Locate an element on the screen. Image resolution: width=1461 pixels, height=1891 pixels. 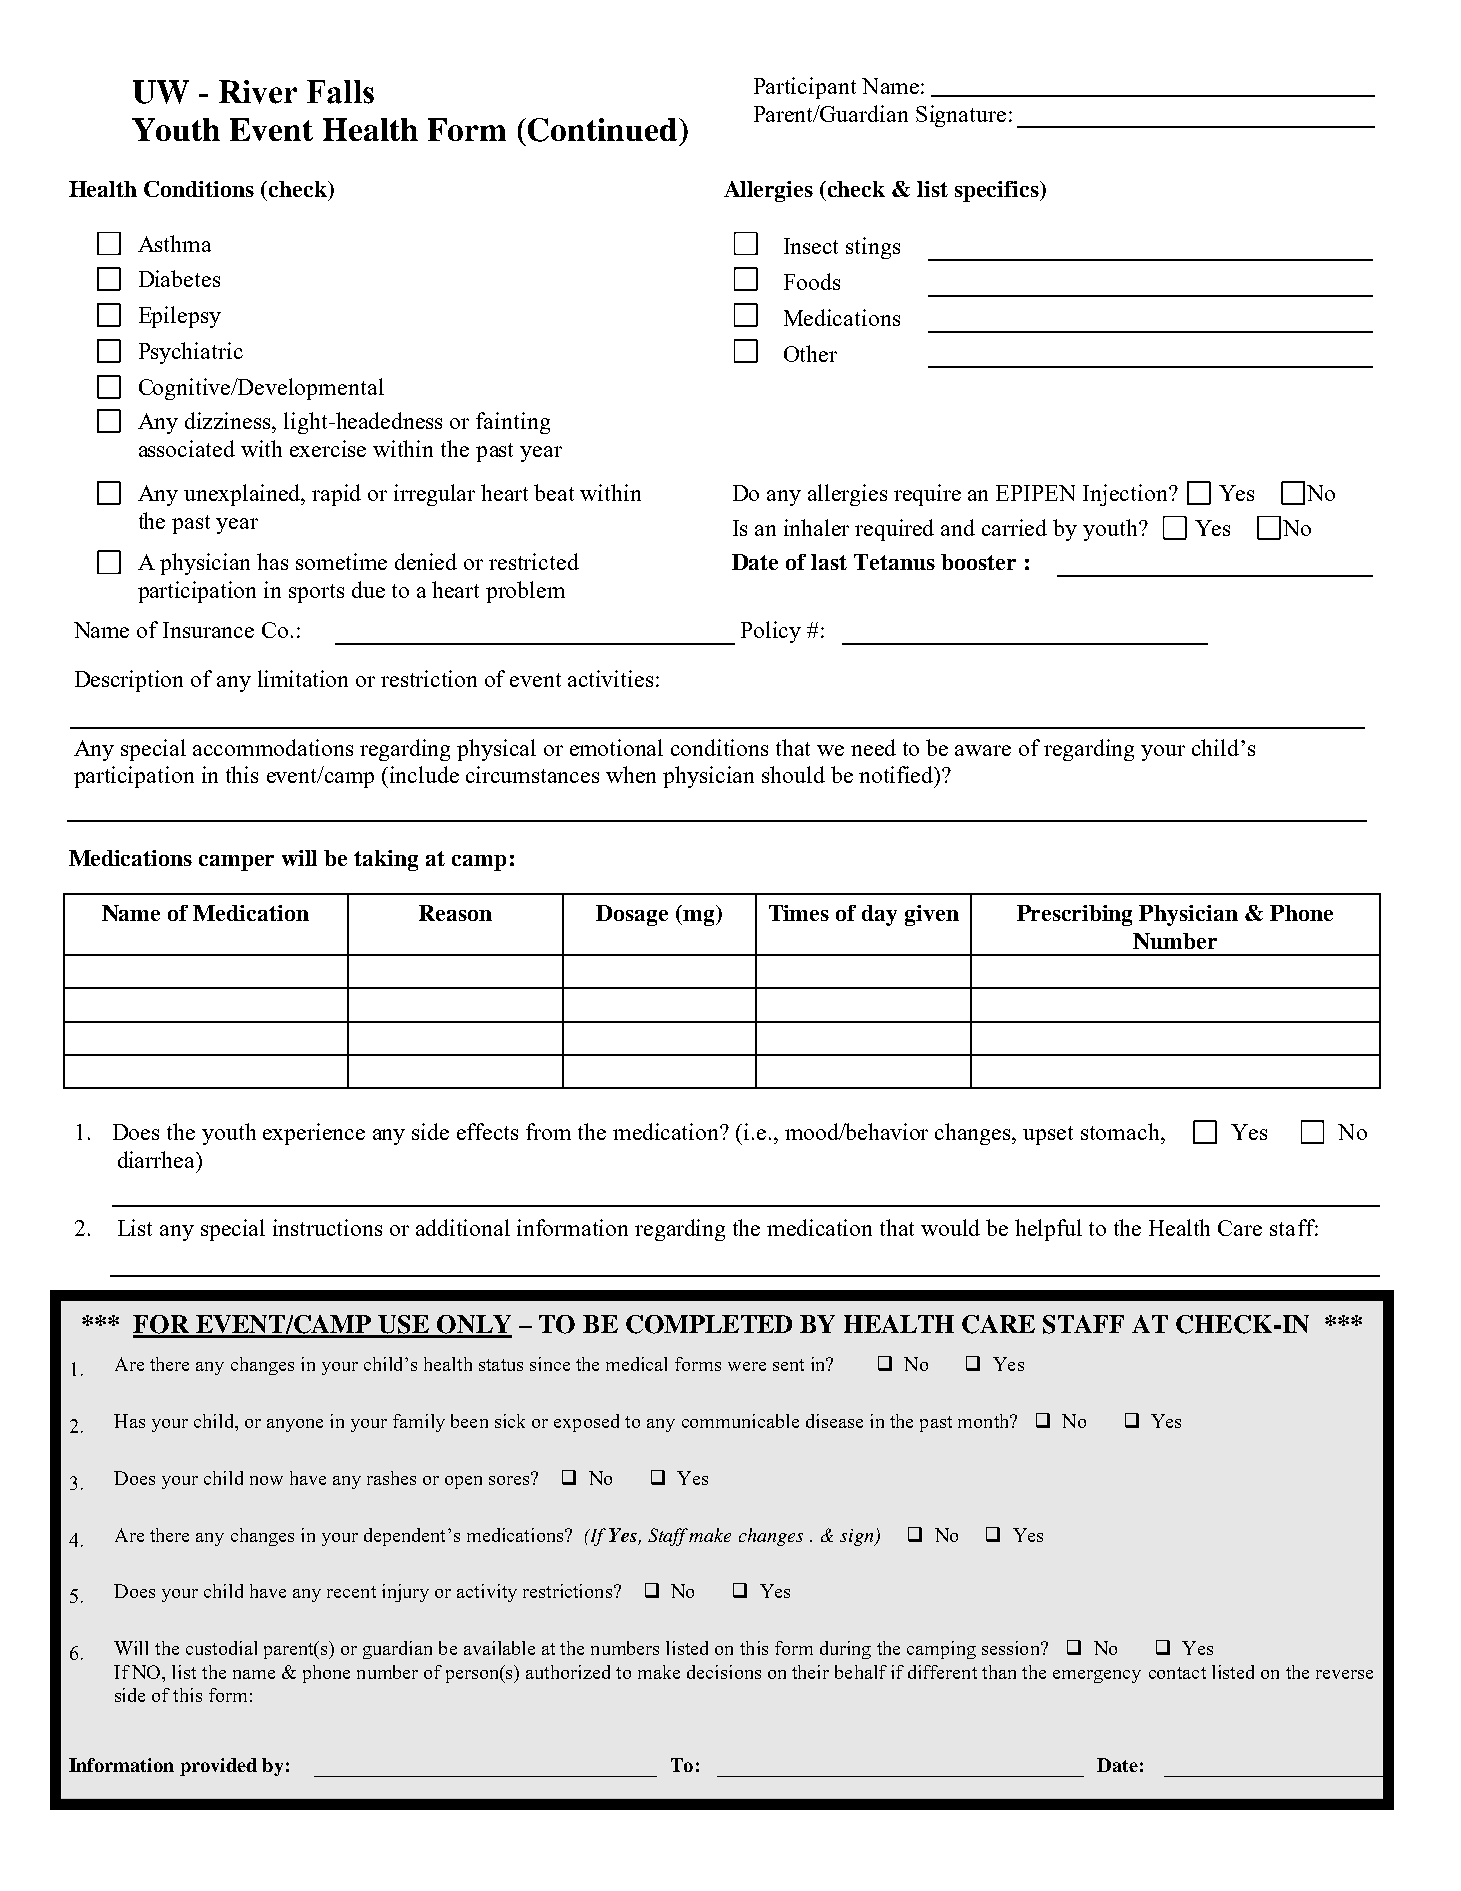
provided is located at coordinates (218, 1767).
